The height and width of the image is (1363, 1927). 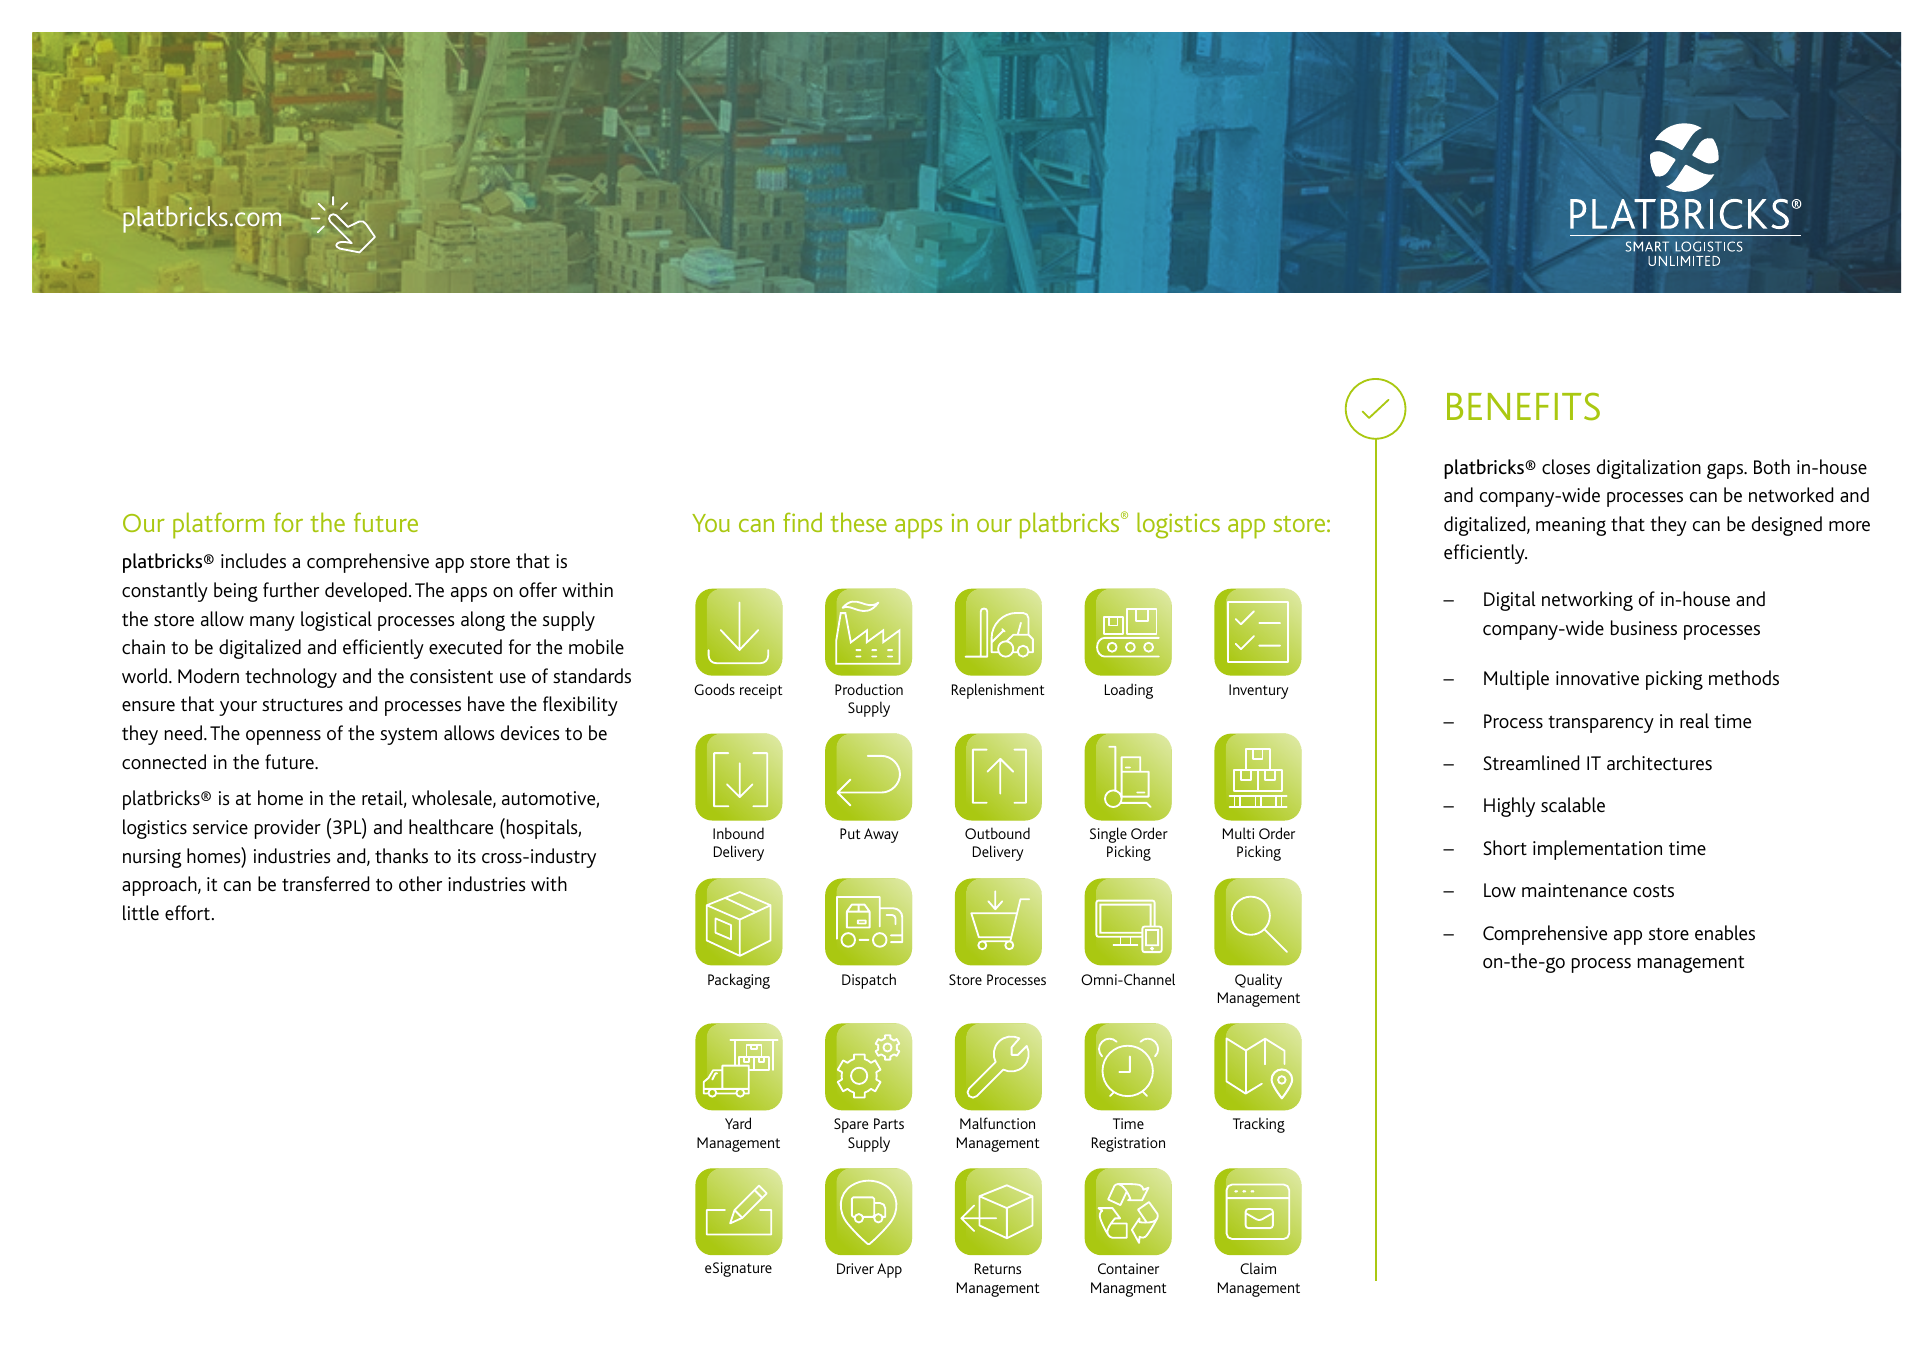 I want to click on Driver, so click(x=855, y=1268).
